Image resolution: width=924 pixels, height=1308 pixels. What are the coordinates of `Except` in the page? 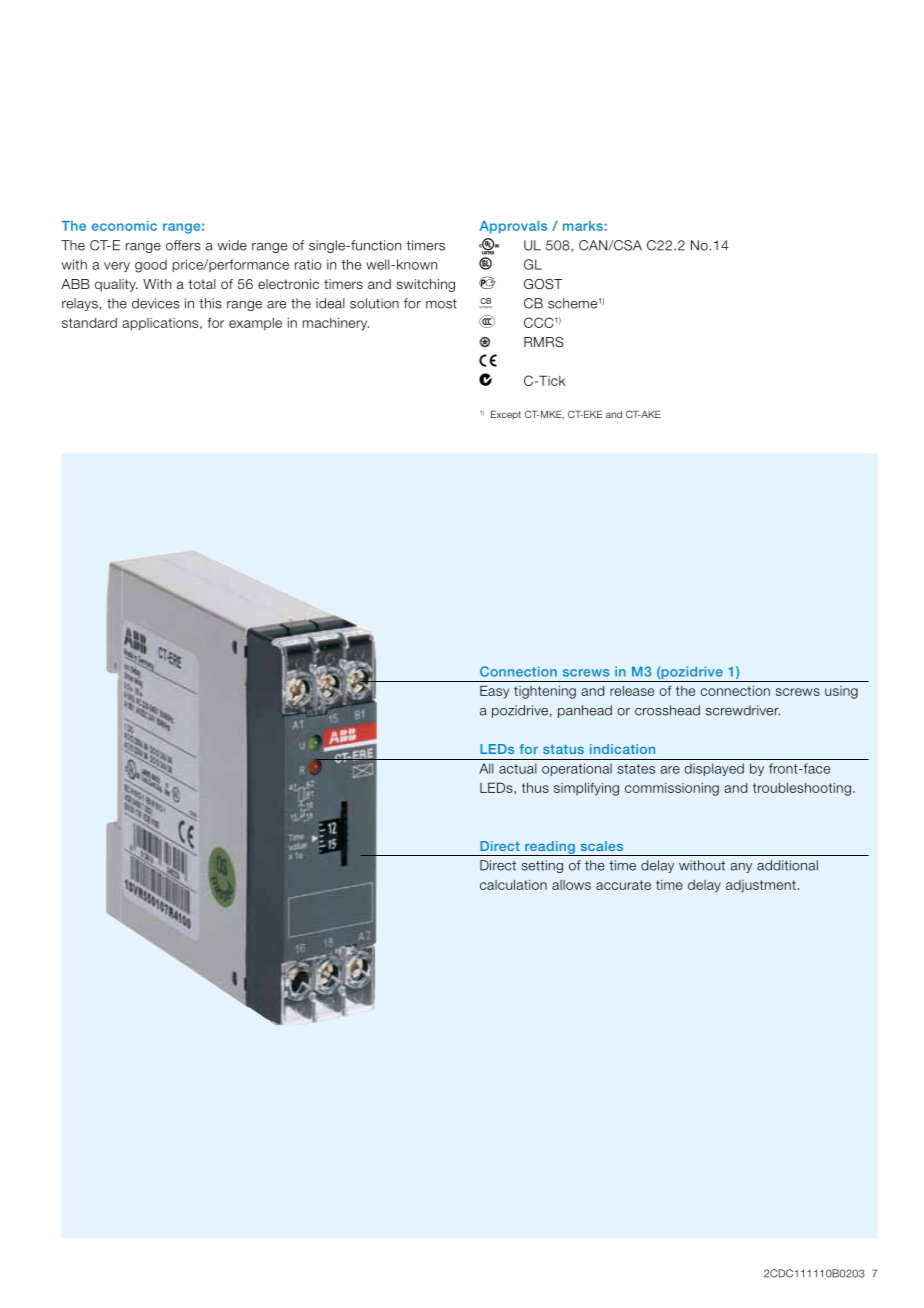 It's located at (506, 415).
